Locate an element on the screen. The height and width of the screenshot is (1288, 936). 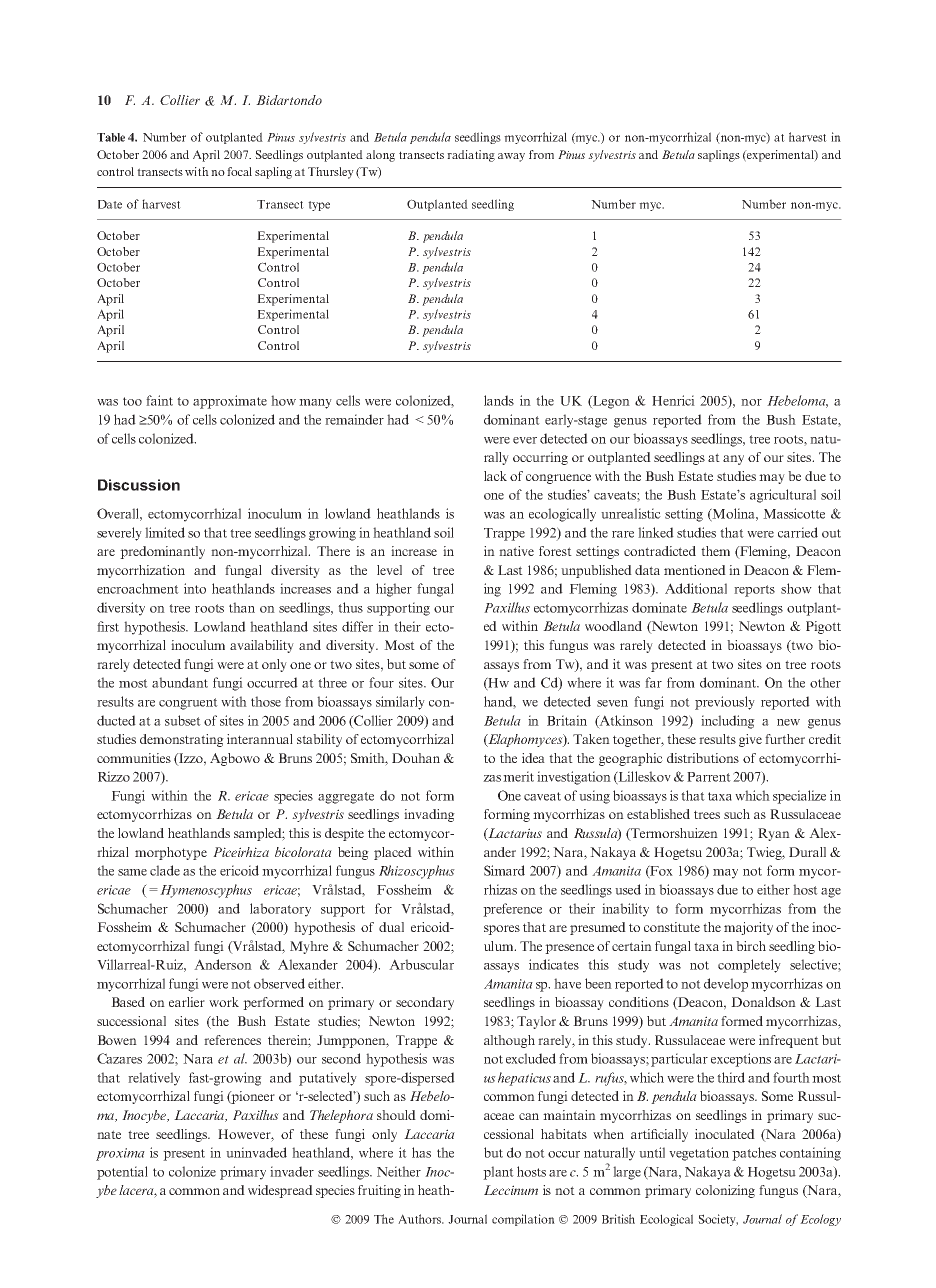
colonizing is located at coordinates (725, 1191).
